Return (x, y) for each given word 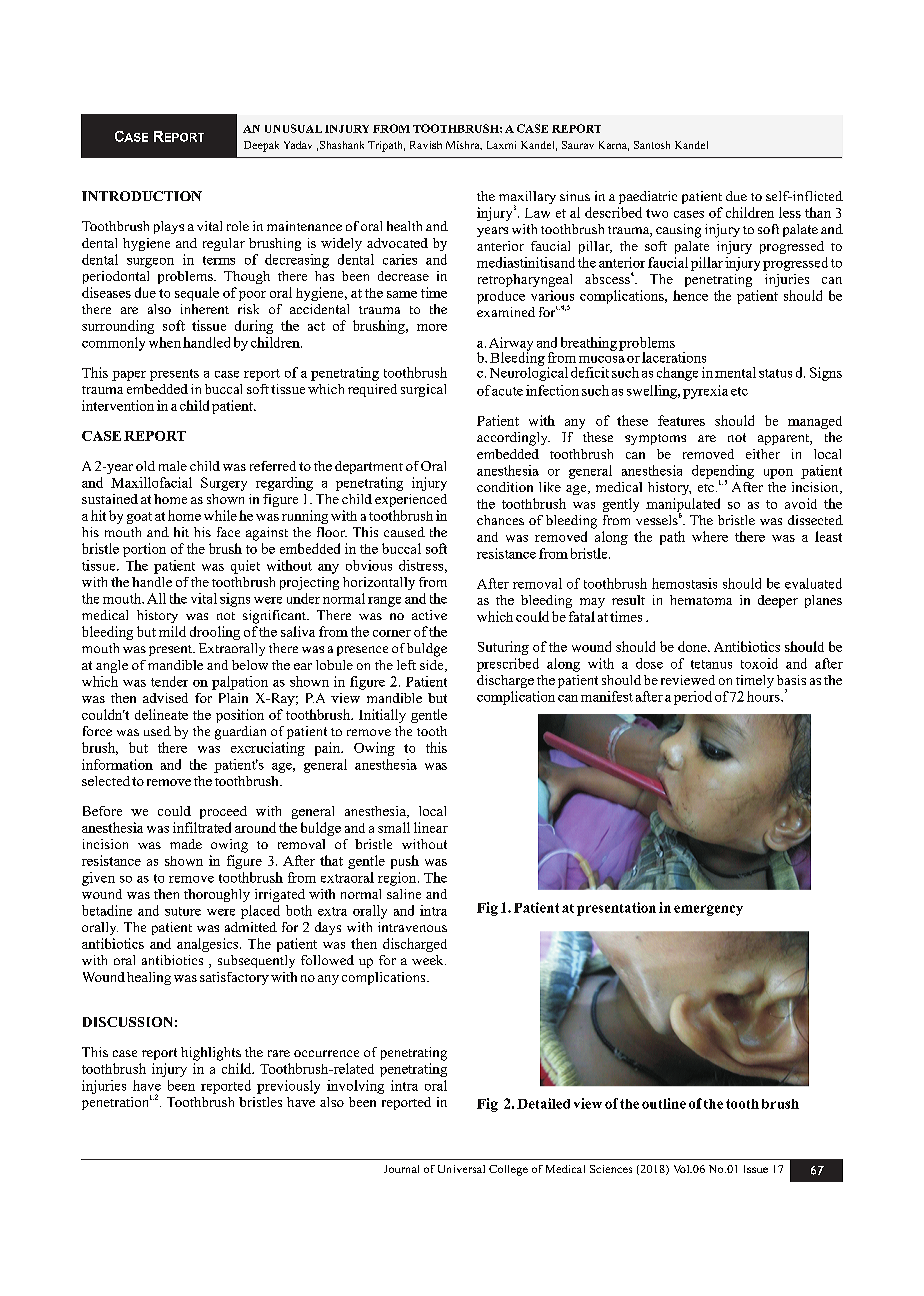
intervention (118, 405)
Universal (461, 1169)
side (433, 666)
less (790, 212)
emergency (708, 910)
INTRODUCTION (142, 196)
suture (183, 911)
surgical (423, 390)
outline (664, 1103)
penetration (115, 1103)
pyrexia (705, 392)
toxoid (759, 663)
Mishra (464, 145)
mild (172, 631)
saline (404, 894)
